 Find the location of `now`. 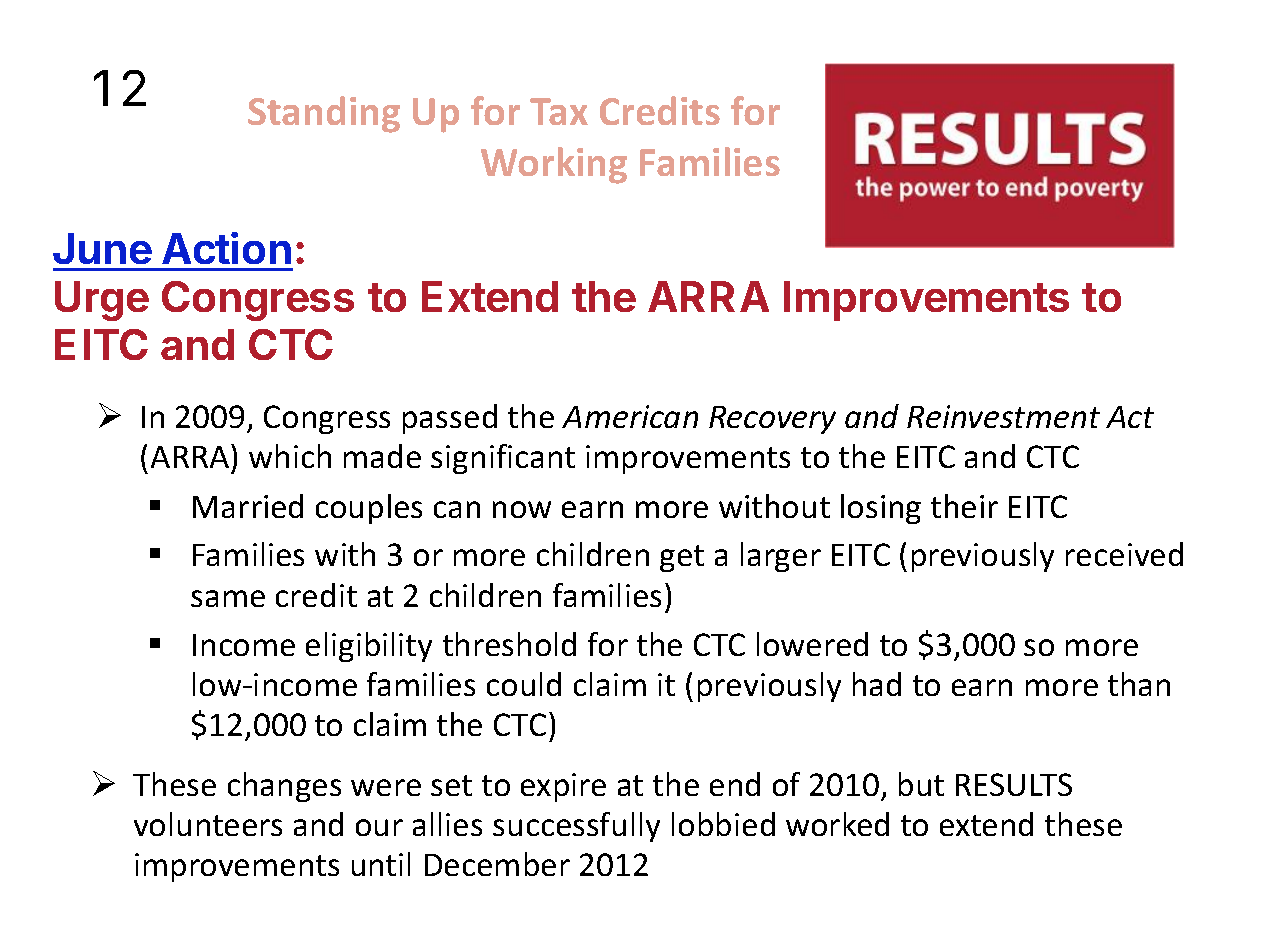

now is located at coordinates (522, 509).
